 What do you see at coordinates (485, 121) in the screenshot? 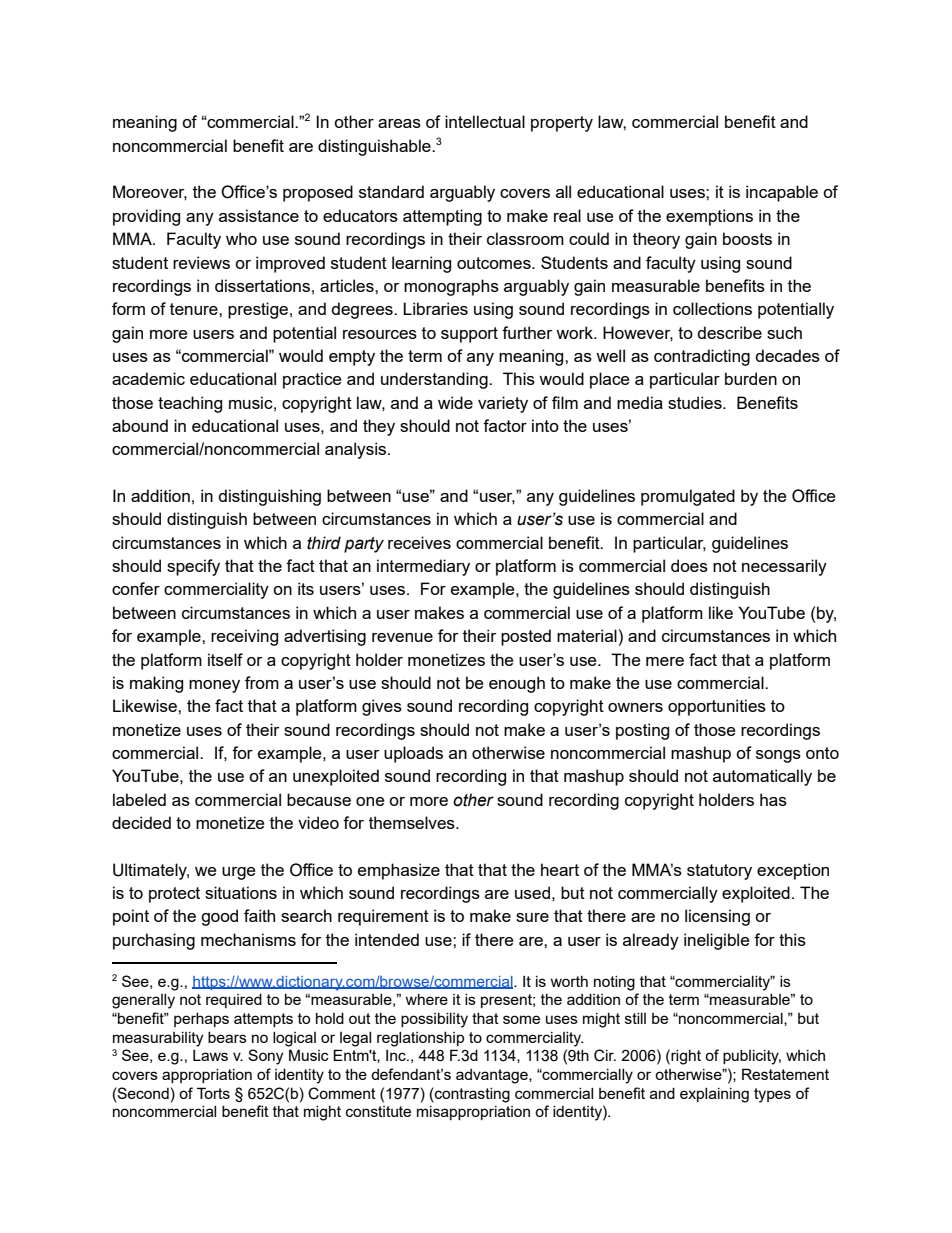
I see `intellectual` at bounding box center [485, 121].
